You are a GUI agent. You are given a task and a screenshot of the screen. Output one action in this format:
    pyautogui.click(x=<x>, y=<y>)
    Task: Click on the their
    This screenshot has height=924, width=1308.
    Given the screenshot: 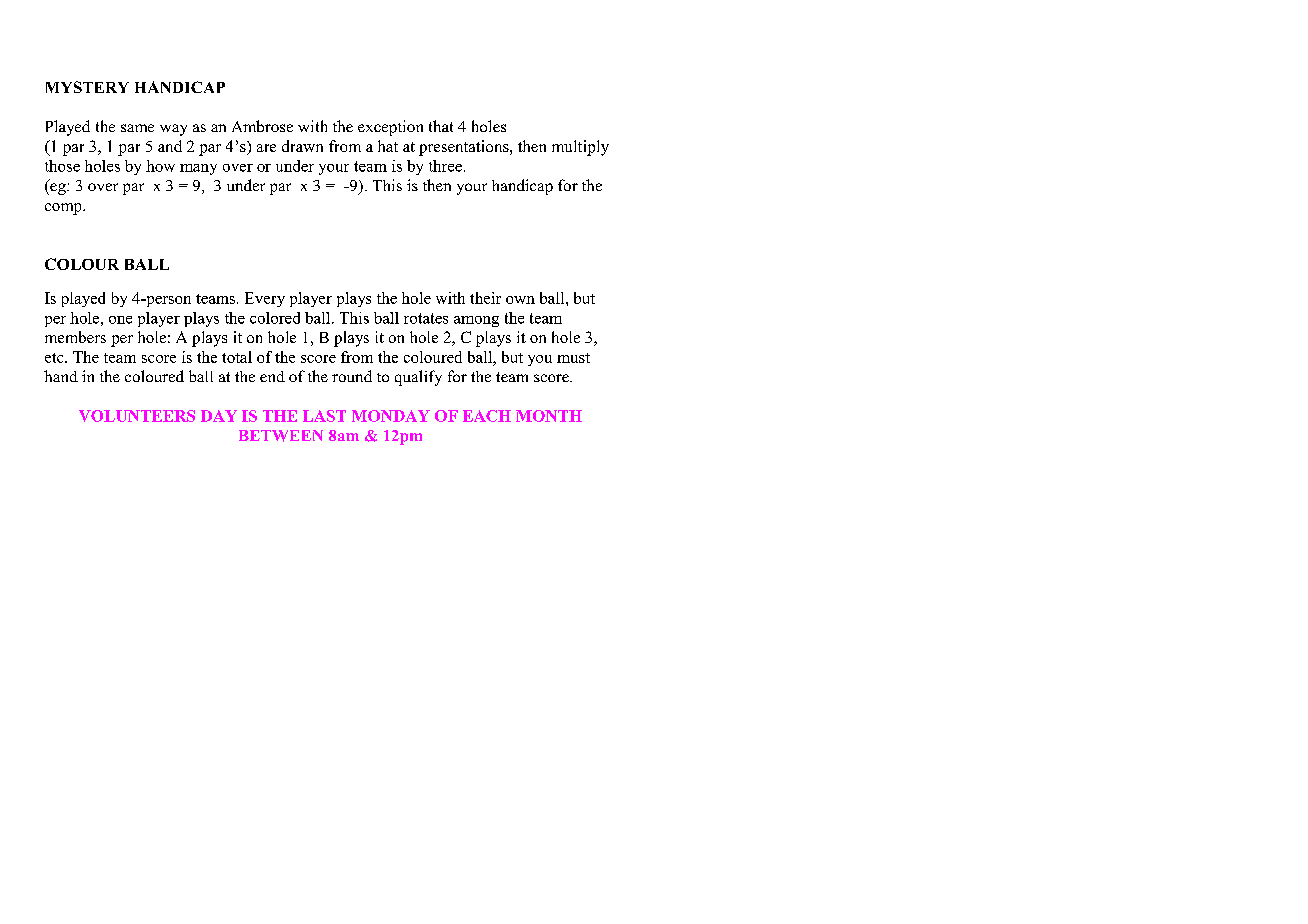 What is the action you would take?
    pyautogui.click(x=485, y=298)
